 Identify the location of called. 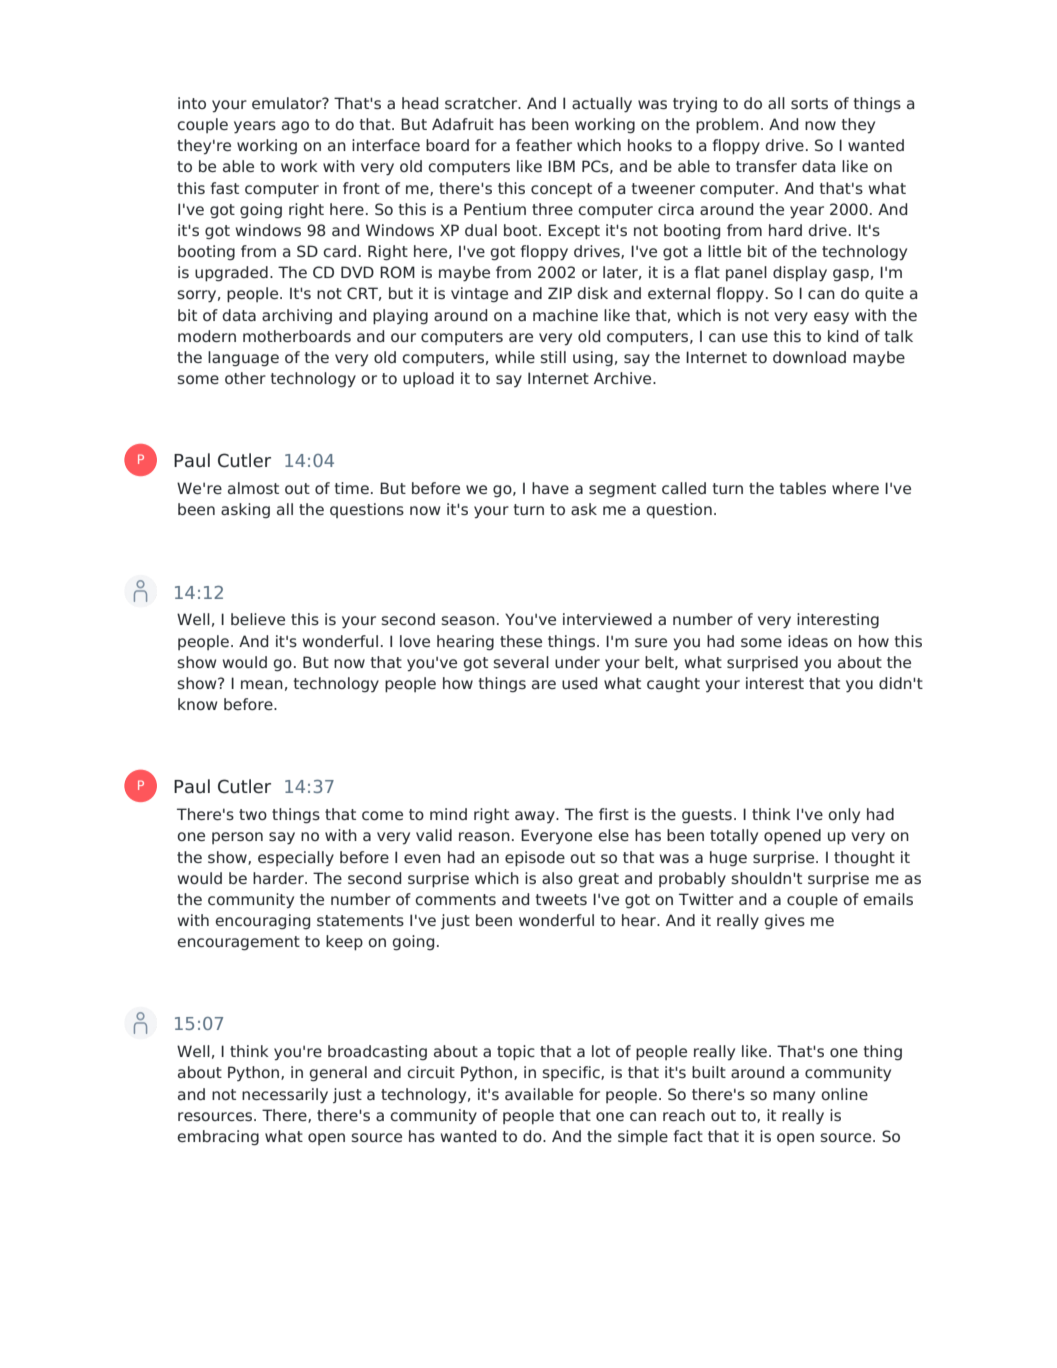
(684, 488).
